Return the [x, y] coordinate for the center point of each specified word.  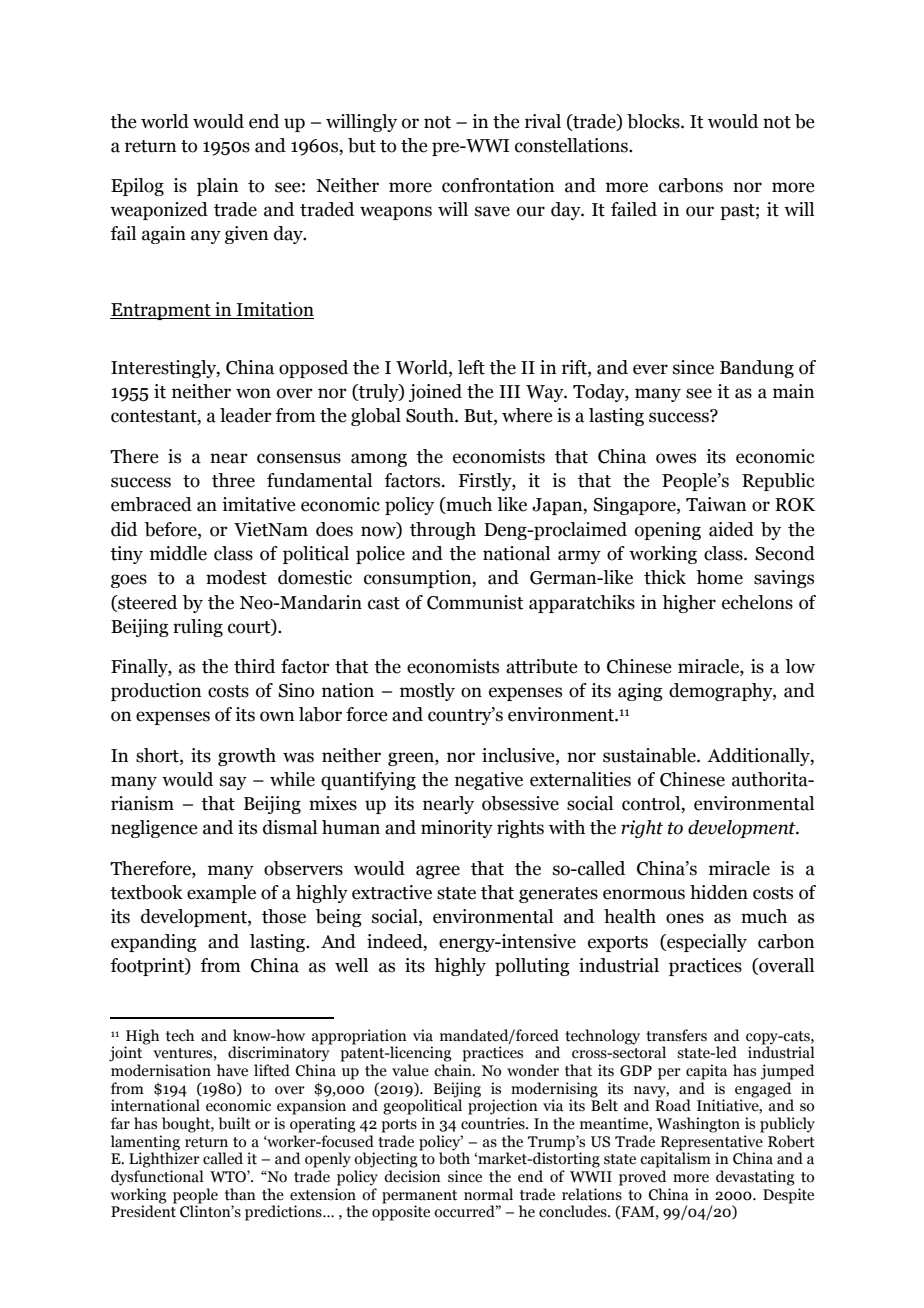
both [454, 1157]
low [800, 666]
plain [218, 187]
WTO [229, 1177]
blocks [654, 121]
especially [706, 943]
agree [438, 872]
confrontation [498, 185]
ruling [198, 628]
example [221, 894]
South [431, 415]
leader [246, 415]
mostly [427, 692]
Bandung [757, 369]
